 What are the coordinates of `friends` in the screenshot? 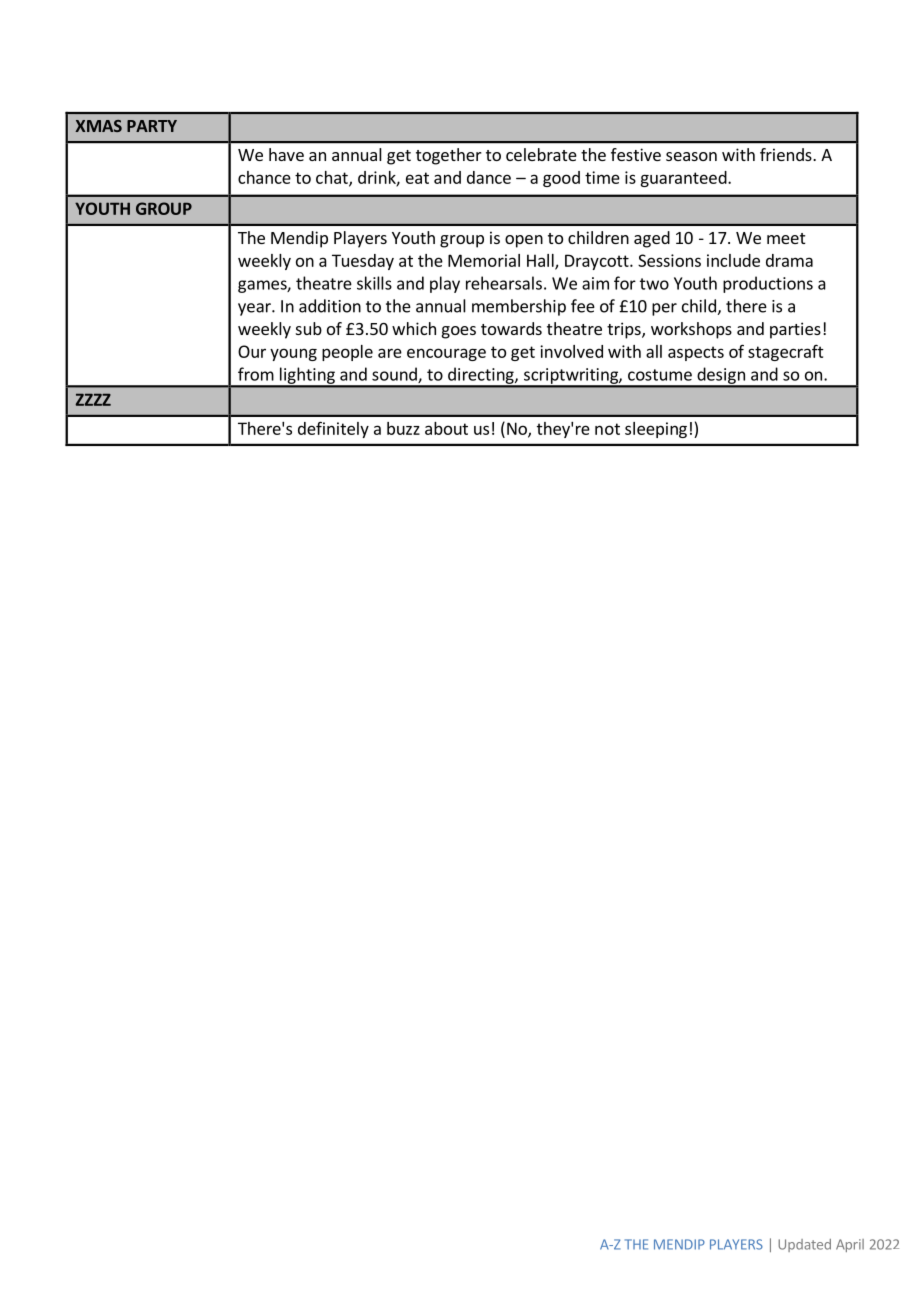 It's located at (787, 154).
